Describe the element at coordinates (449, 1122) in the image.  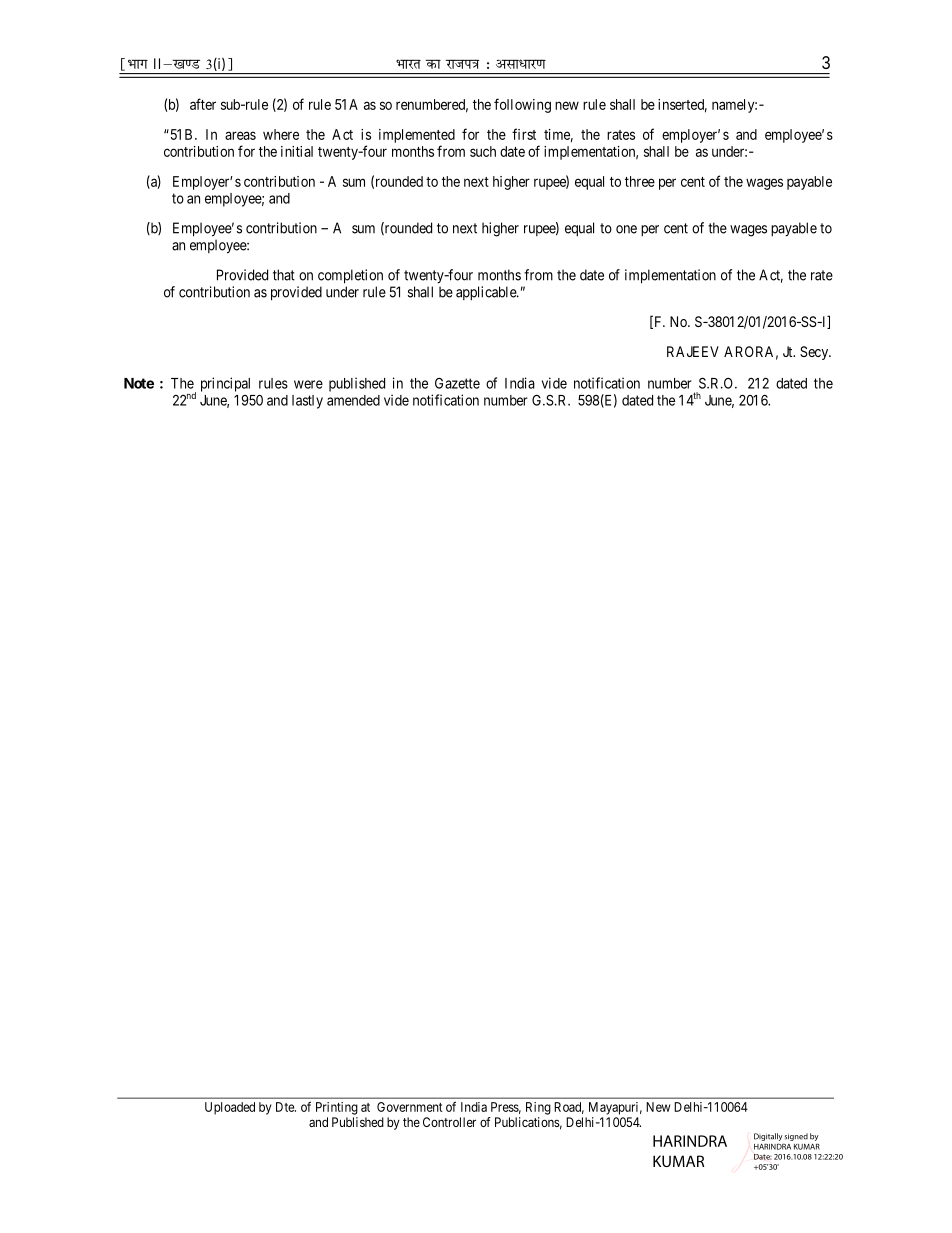
I see `Controller` at that location.
